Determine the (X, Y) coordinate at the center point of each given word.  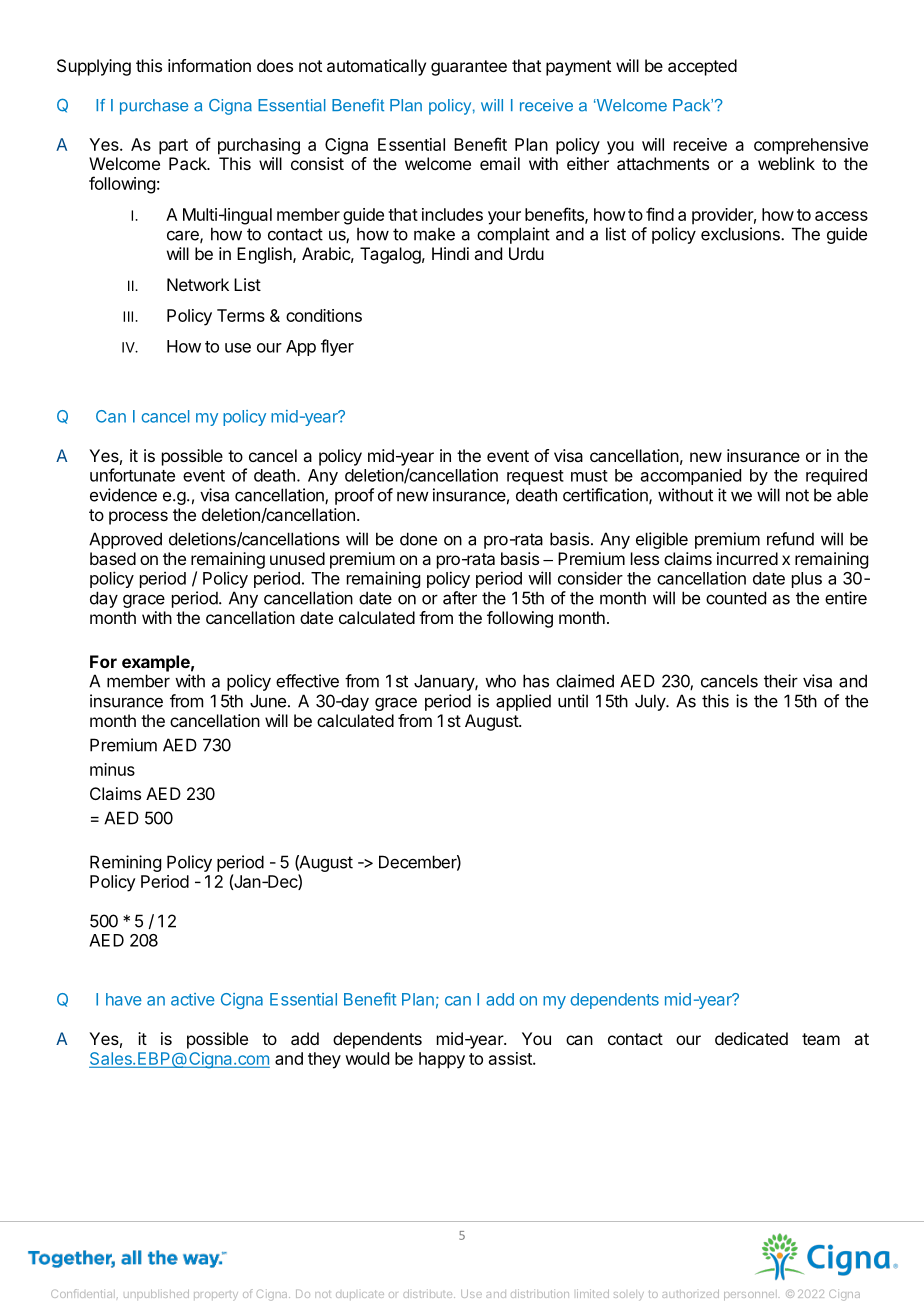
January (445, 682)
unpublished (156, 1294)
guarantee (469, 68)
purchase (154, 107)
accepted (702, 67)
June (268, 701)
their (781, 681)
